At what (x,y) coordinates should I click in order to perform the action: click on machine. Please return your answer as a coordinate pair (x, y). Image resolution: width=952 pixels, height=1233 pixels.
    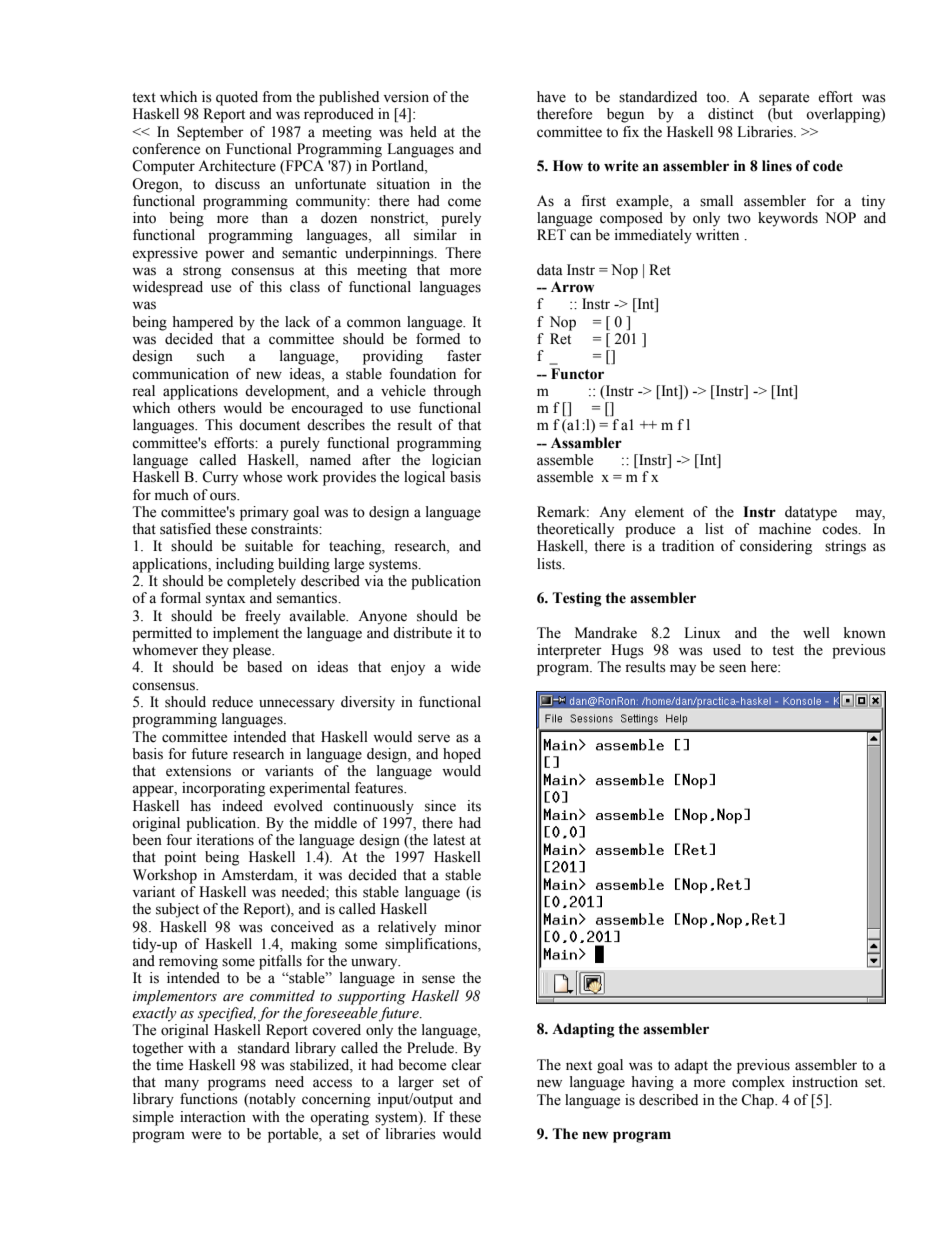
    Looking at the image, I should click on (785, 529).
